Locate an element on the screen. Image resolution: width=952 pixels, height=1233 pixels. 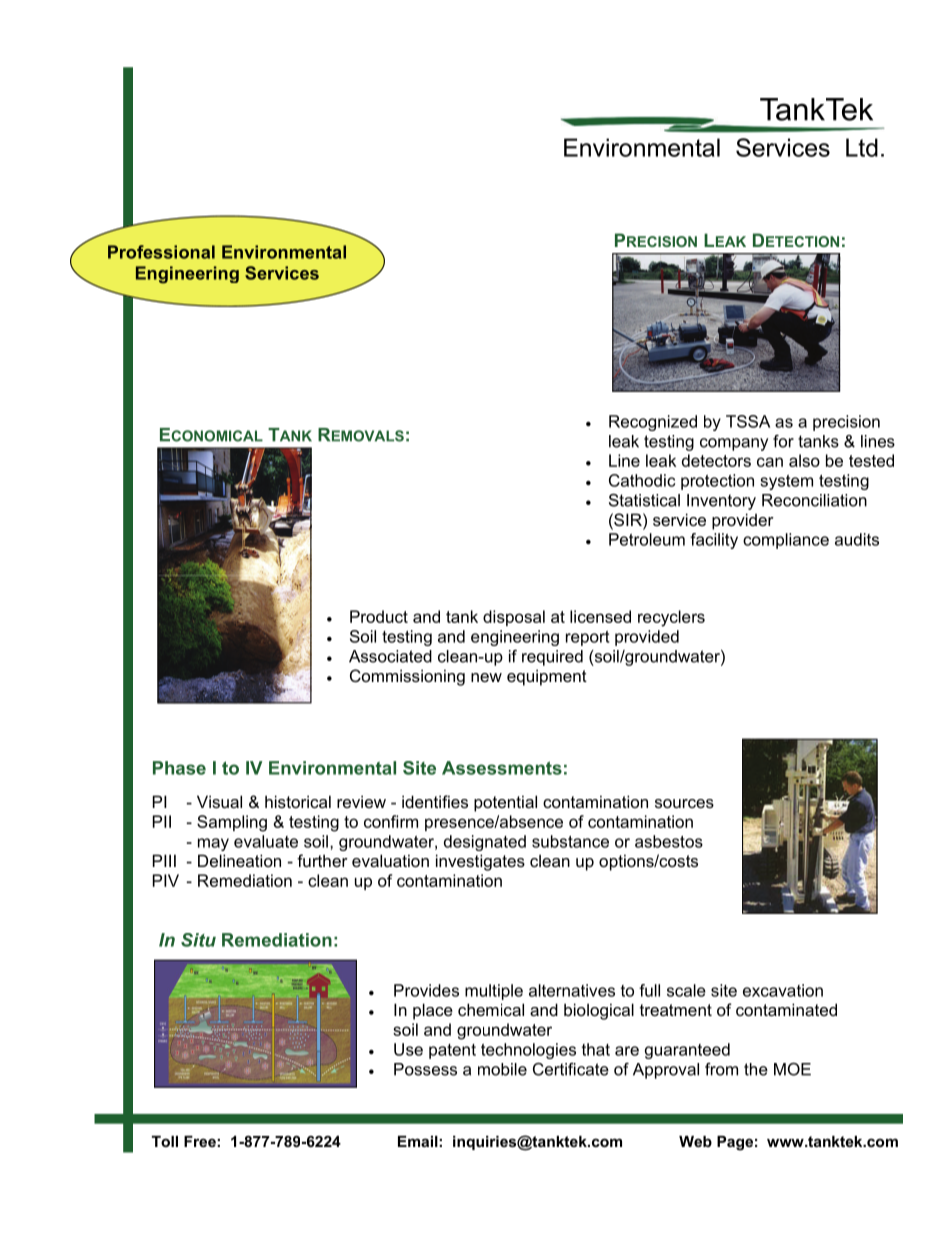
Ltd is located at coordinates (862, 147).
